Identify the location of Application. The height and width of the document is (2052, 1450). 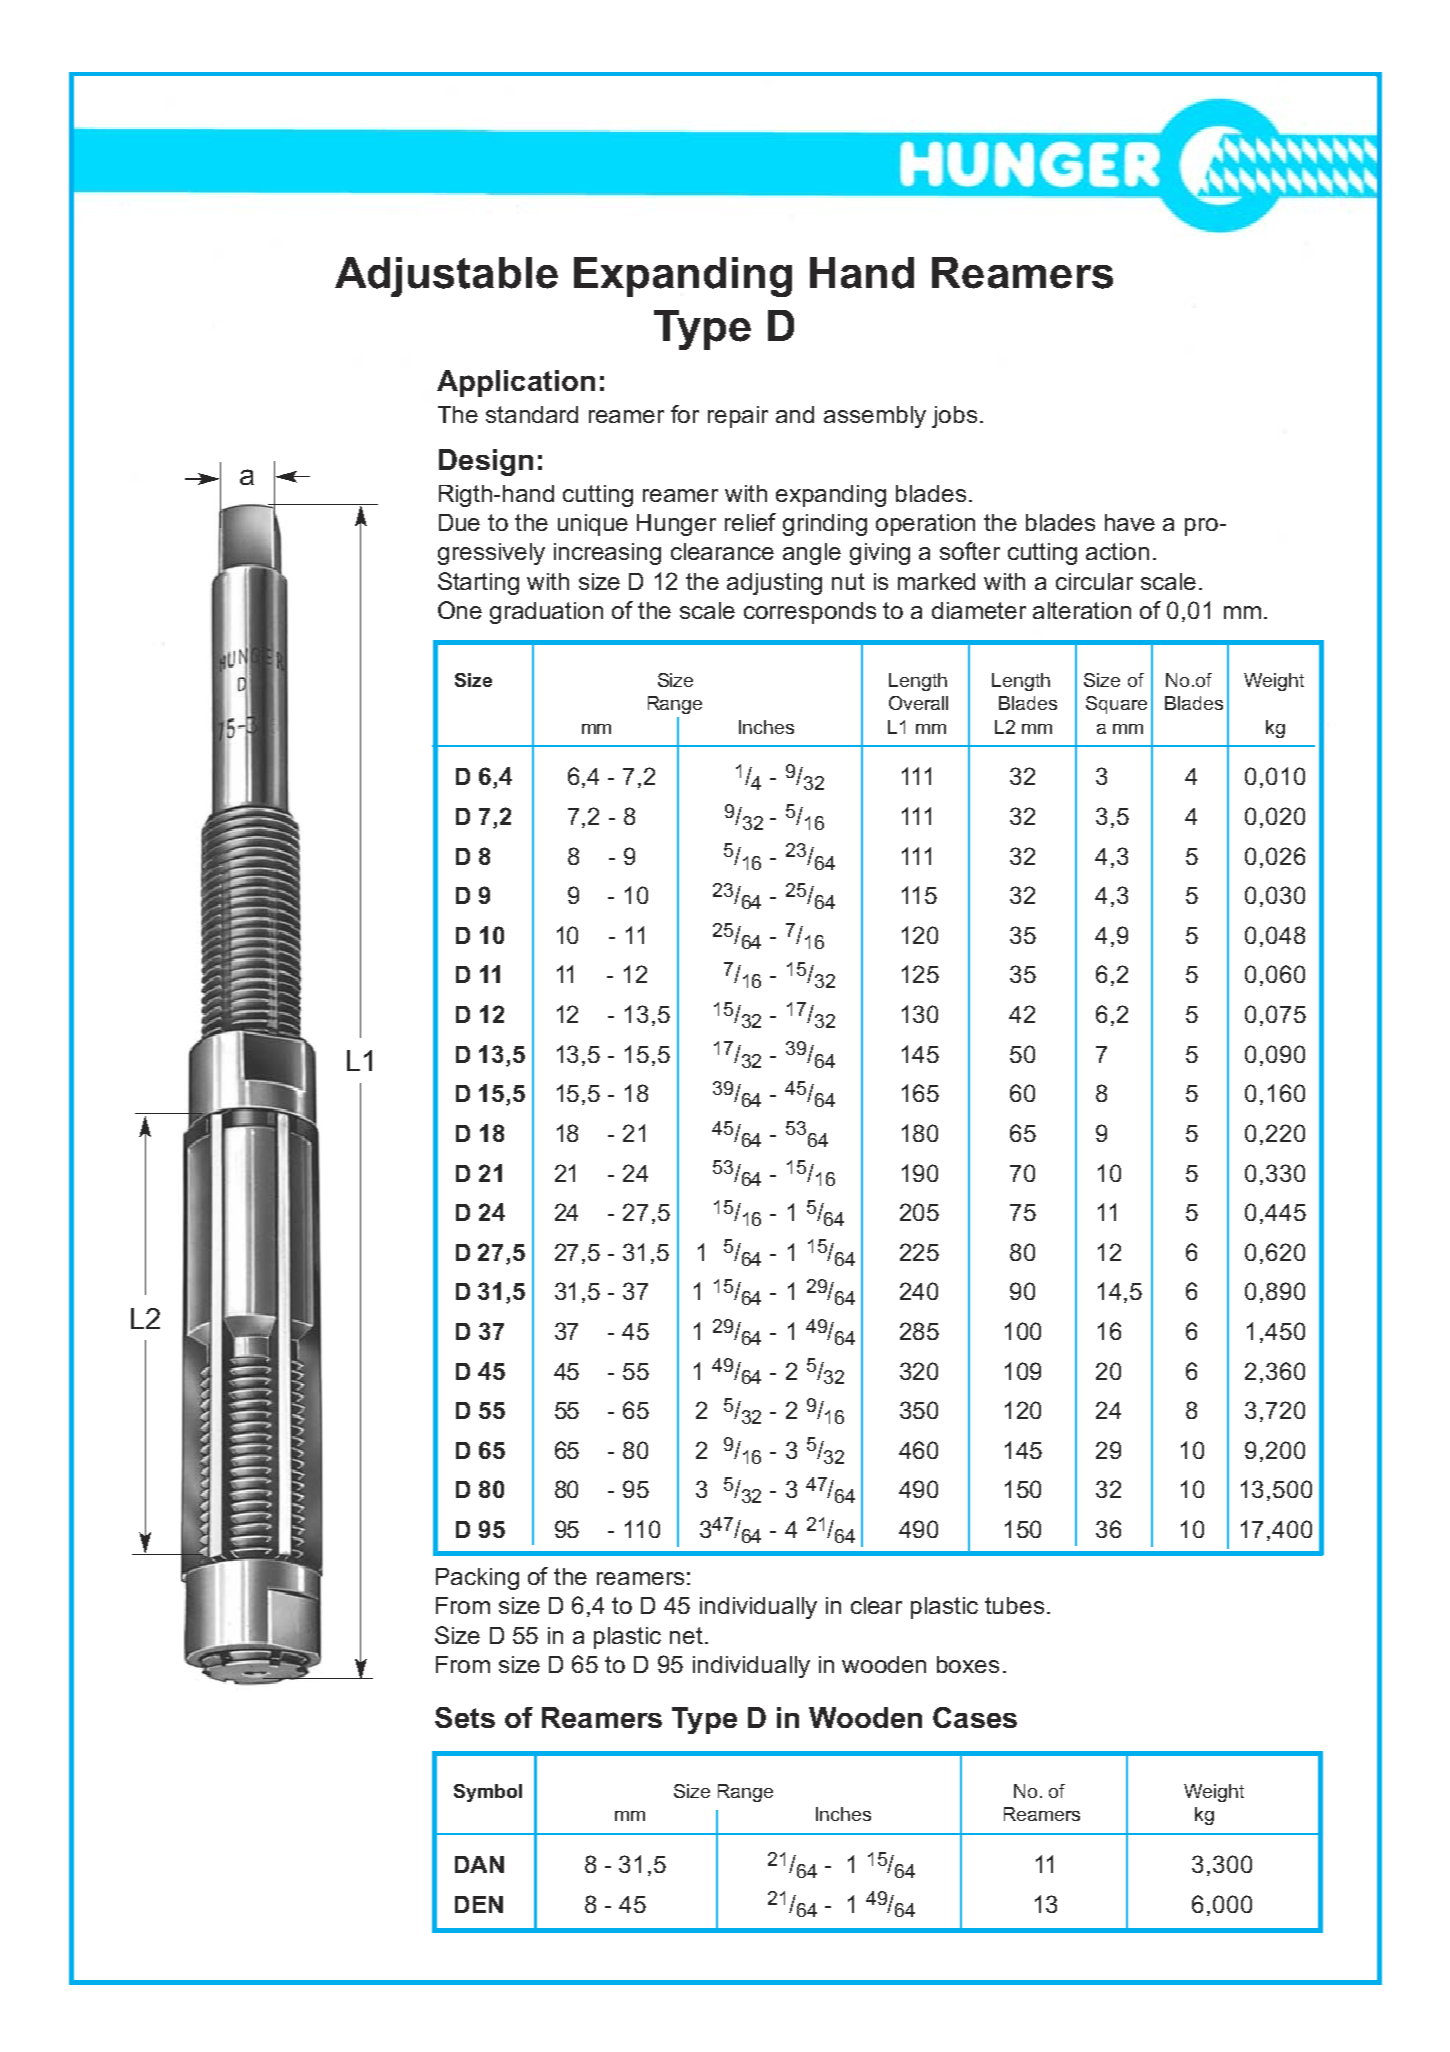
(516, 383).
